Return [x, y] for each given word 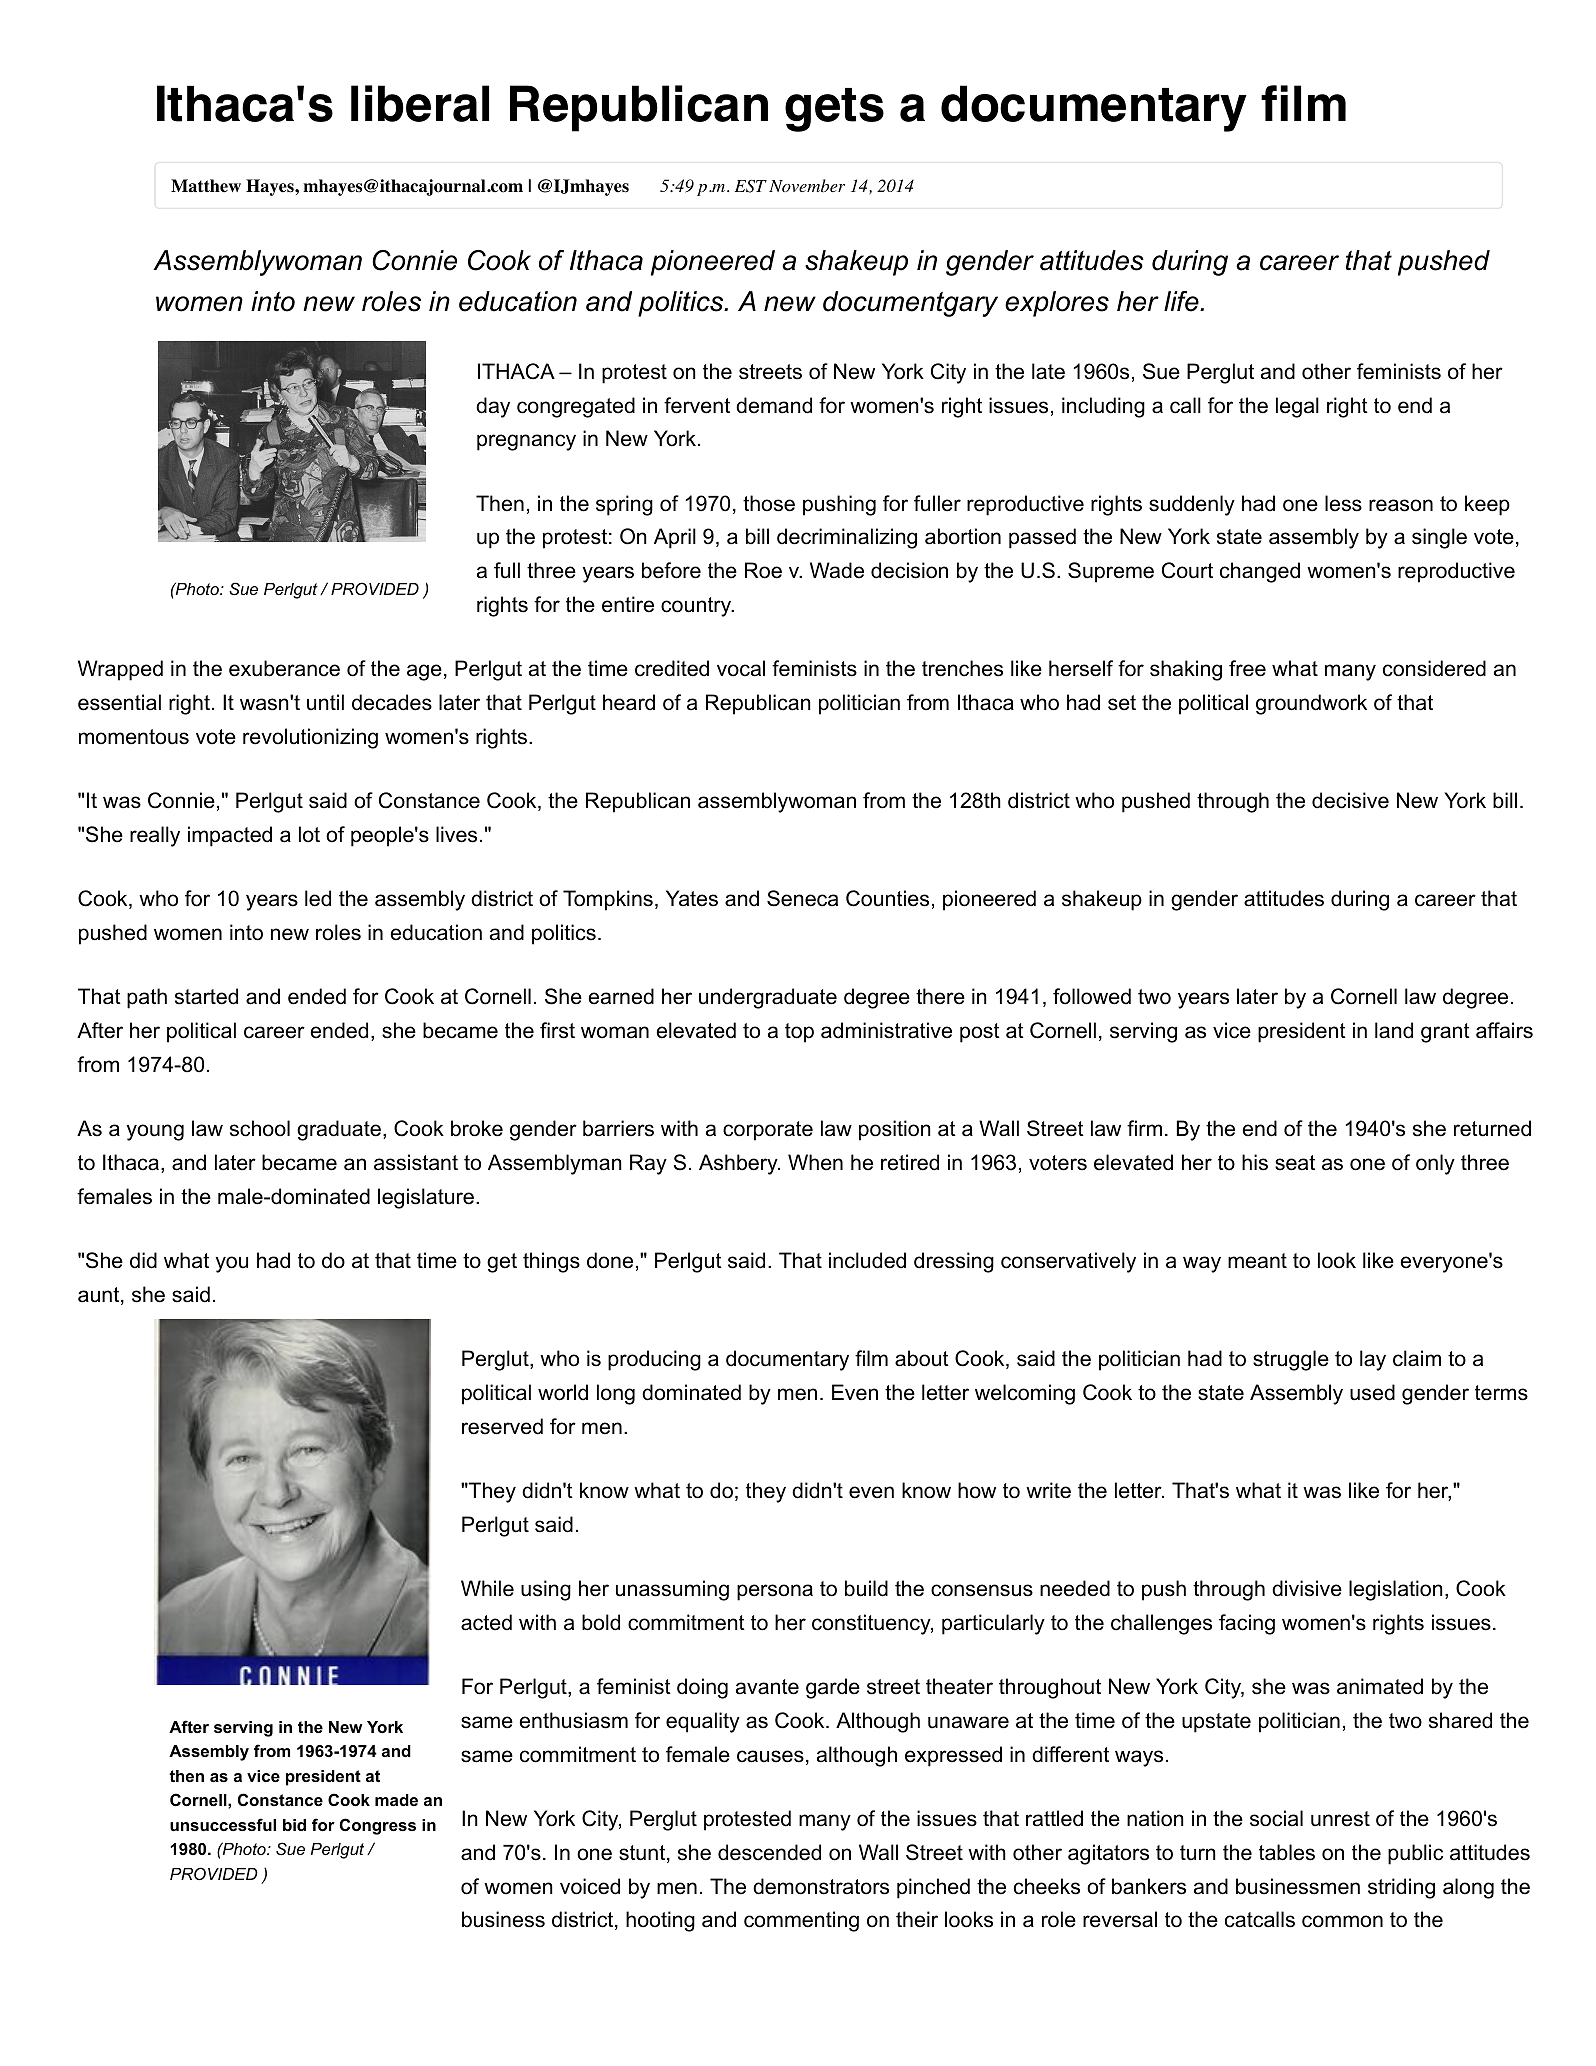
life [1182, 301]
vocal [741, 668]
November [807, 185]
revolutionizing [310, 738]
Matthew [206, 186]
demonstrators [821, 1886]
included [867, 1260]
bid [294, 1825]
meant [1257, 1261]
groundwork [1311, 704]
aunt [100, 1296]
